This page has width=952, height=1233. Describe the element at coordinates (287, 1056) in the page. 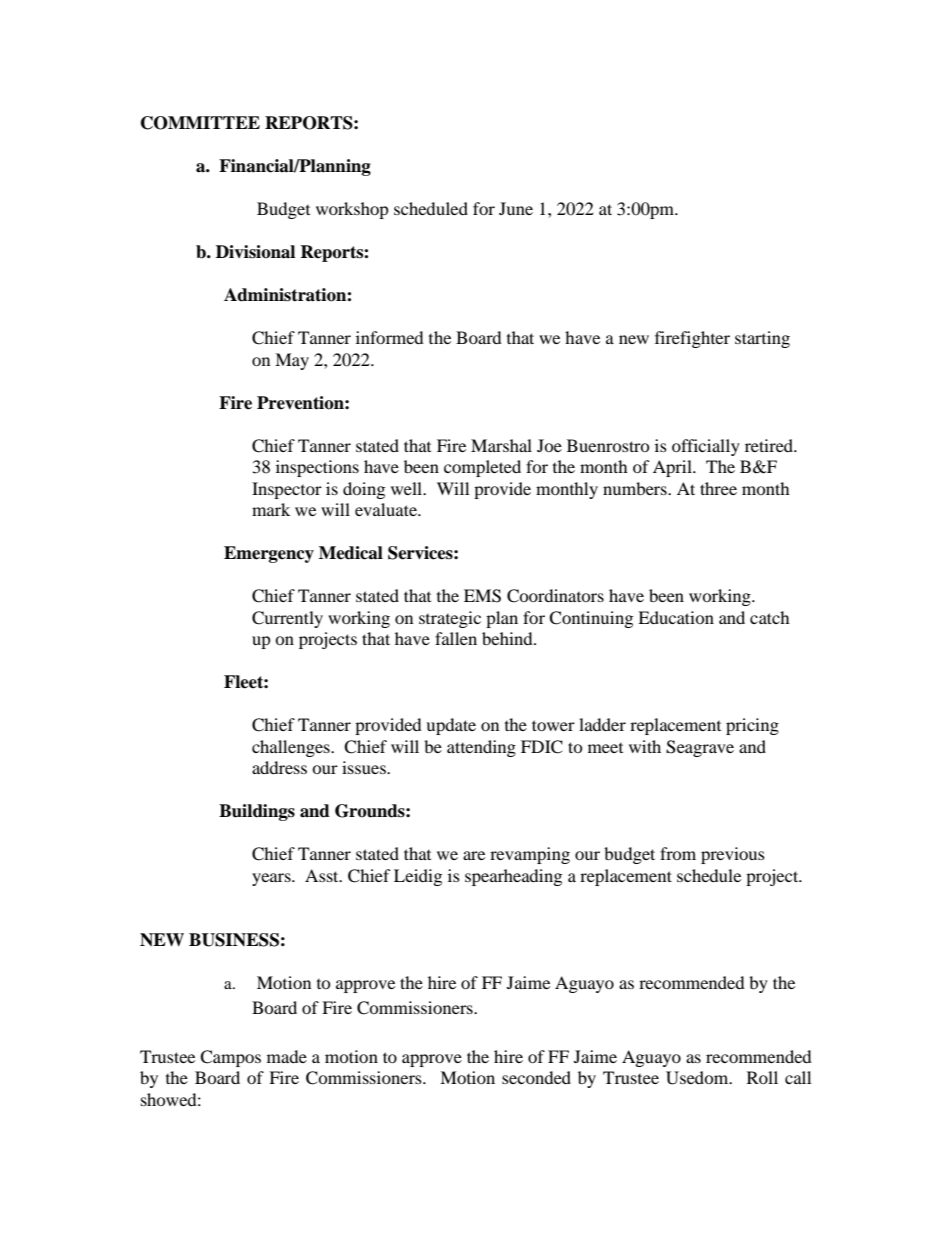

I see `made` at that location.
